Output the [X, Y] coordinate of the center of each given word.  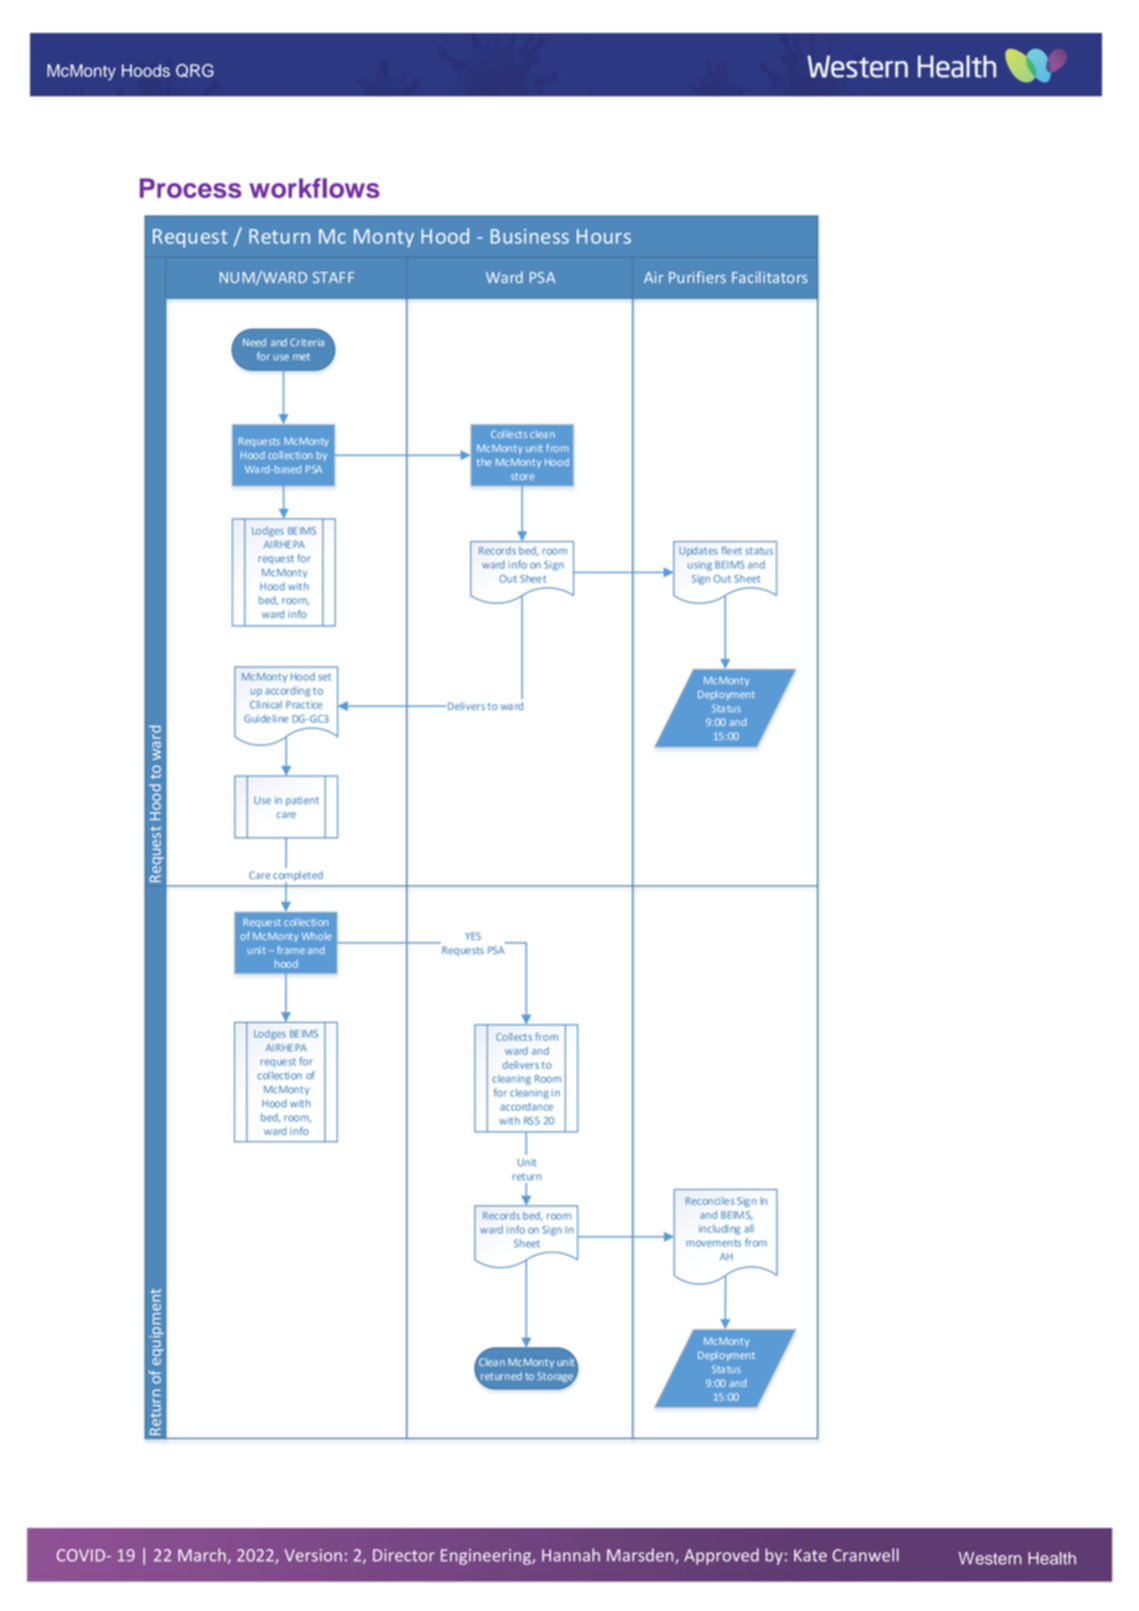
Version [313, 1555]
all [749, 1228]
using [700, 566]
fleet [731, 550]
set [324, 677]
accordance [526, 1106]
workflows [315, 188]
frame [291, 950]
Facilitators [769, 277]
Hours [604, 236]
